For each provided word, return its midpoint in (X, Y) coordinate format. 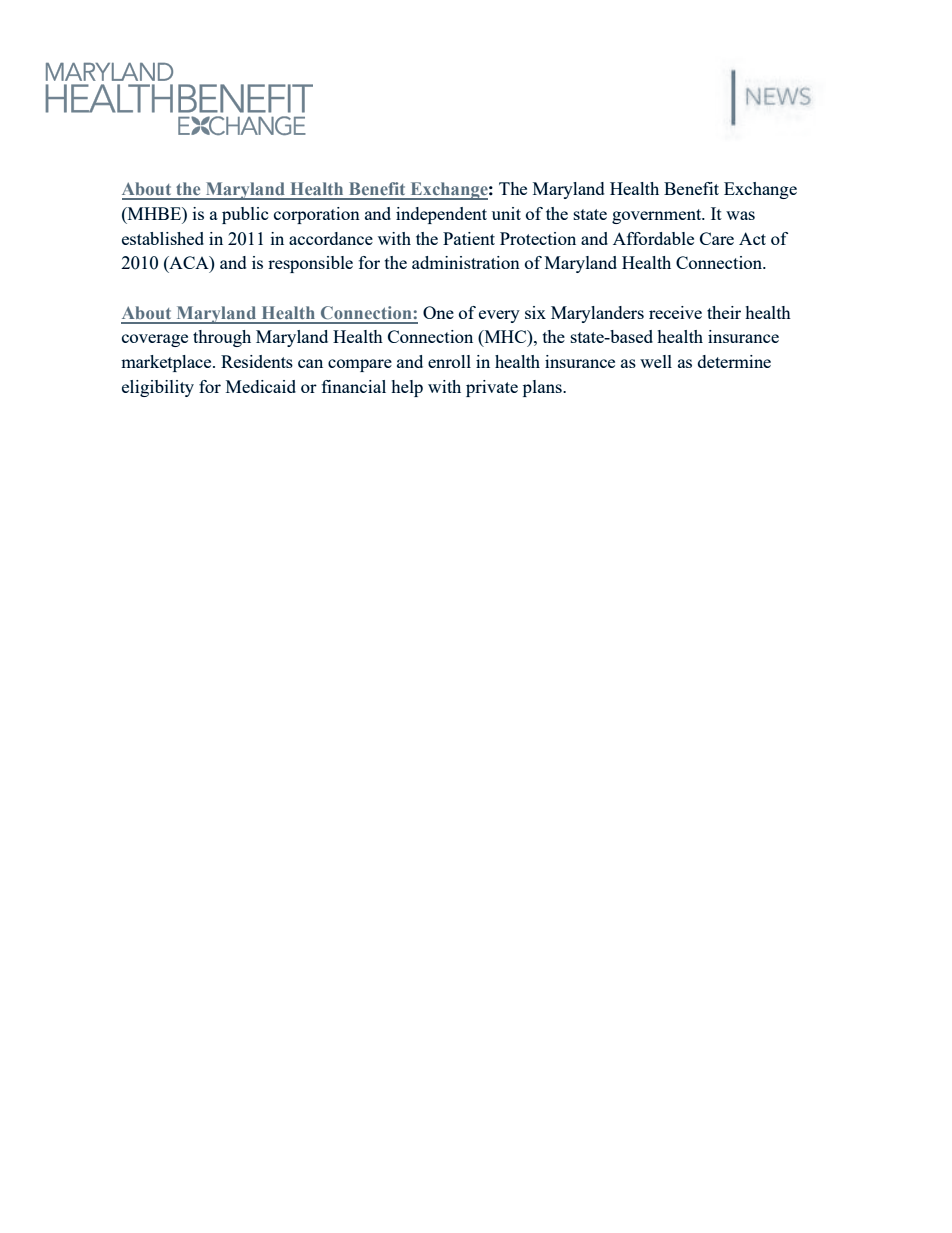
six (535, 312)
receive (675, 312)
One (438, 312)
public (245, 215)
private (492, 388)
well (656, 361)
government (658, 216)
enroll (449, 361)
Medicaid (261, 386)
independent (441, 215)
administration (466, 262)
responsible (310, 264)
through (222, 338)
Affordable (653, 238)
